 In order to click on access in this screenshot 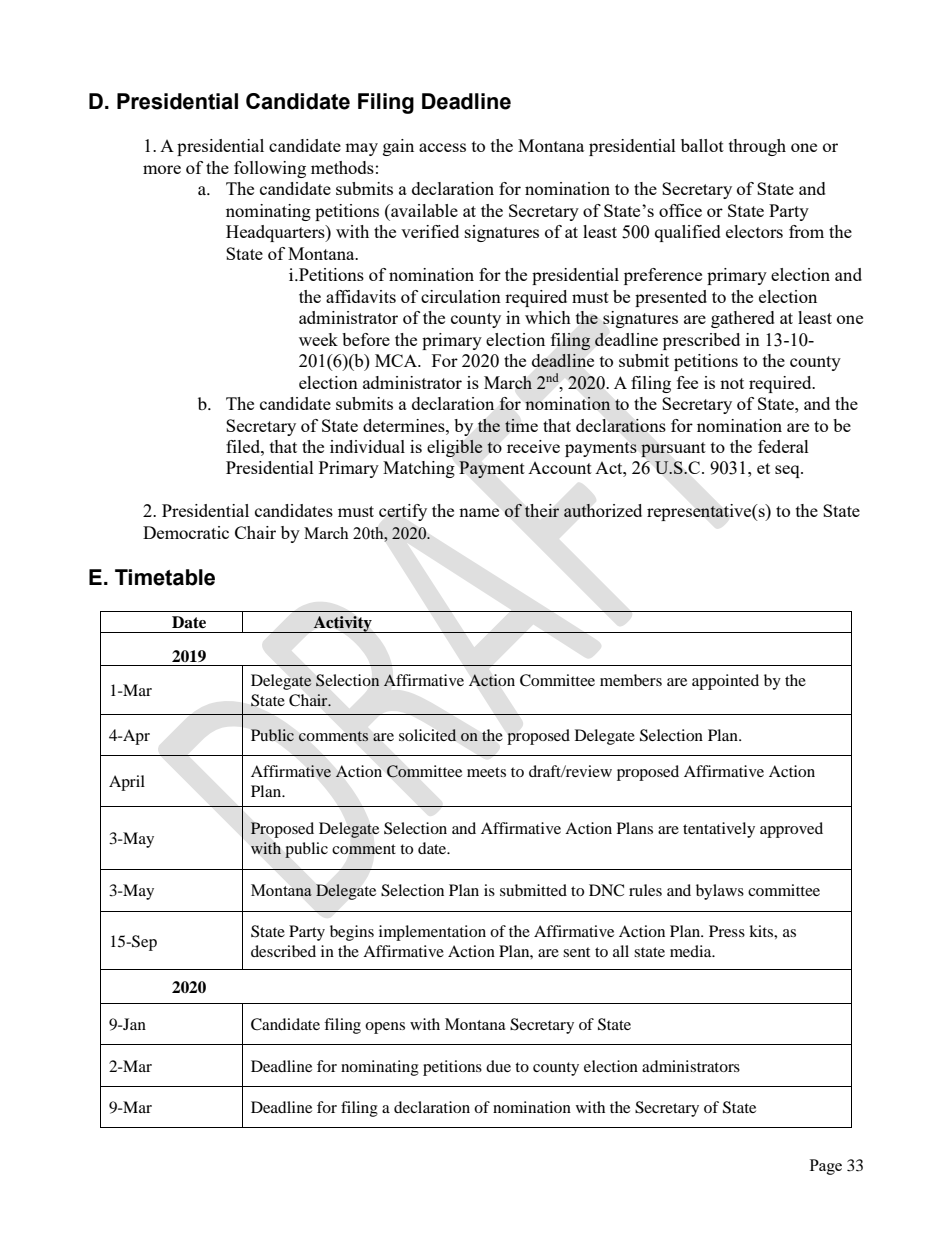, I will do `click(442, 147)`.
